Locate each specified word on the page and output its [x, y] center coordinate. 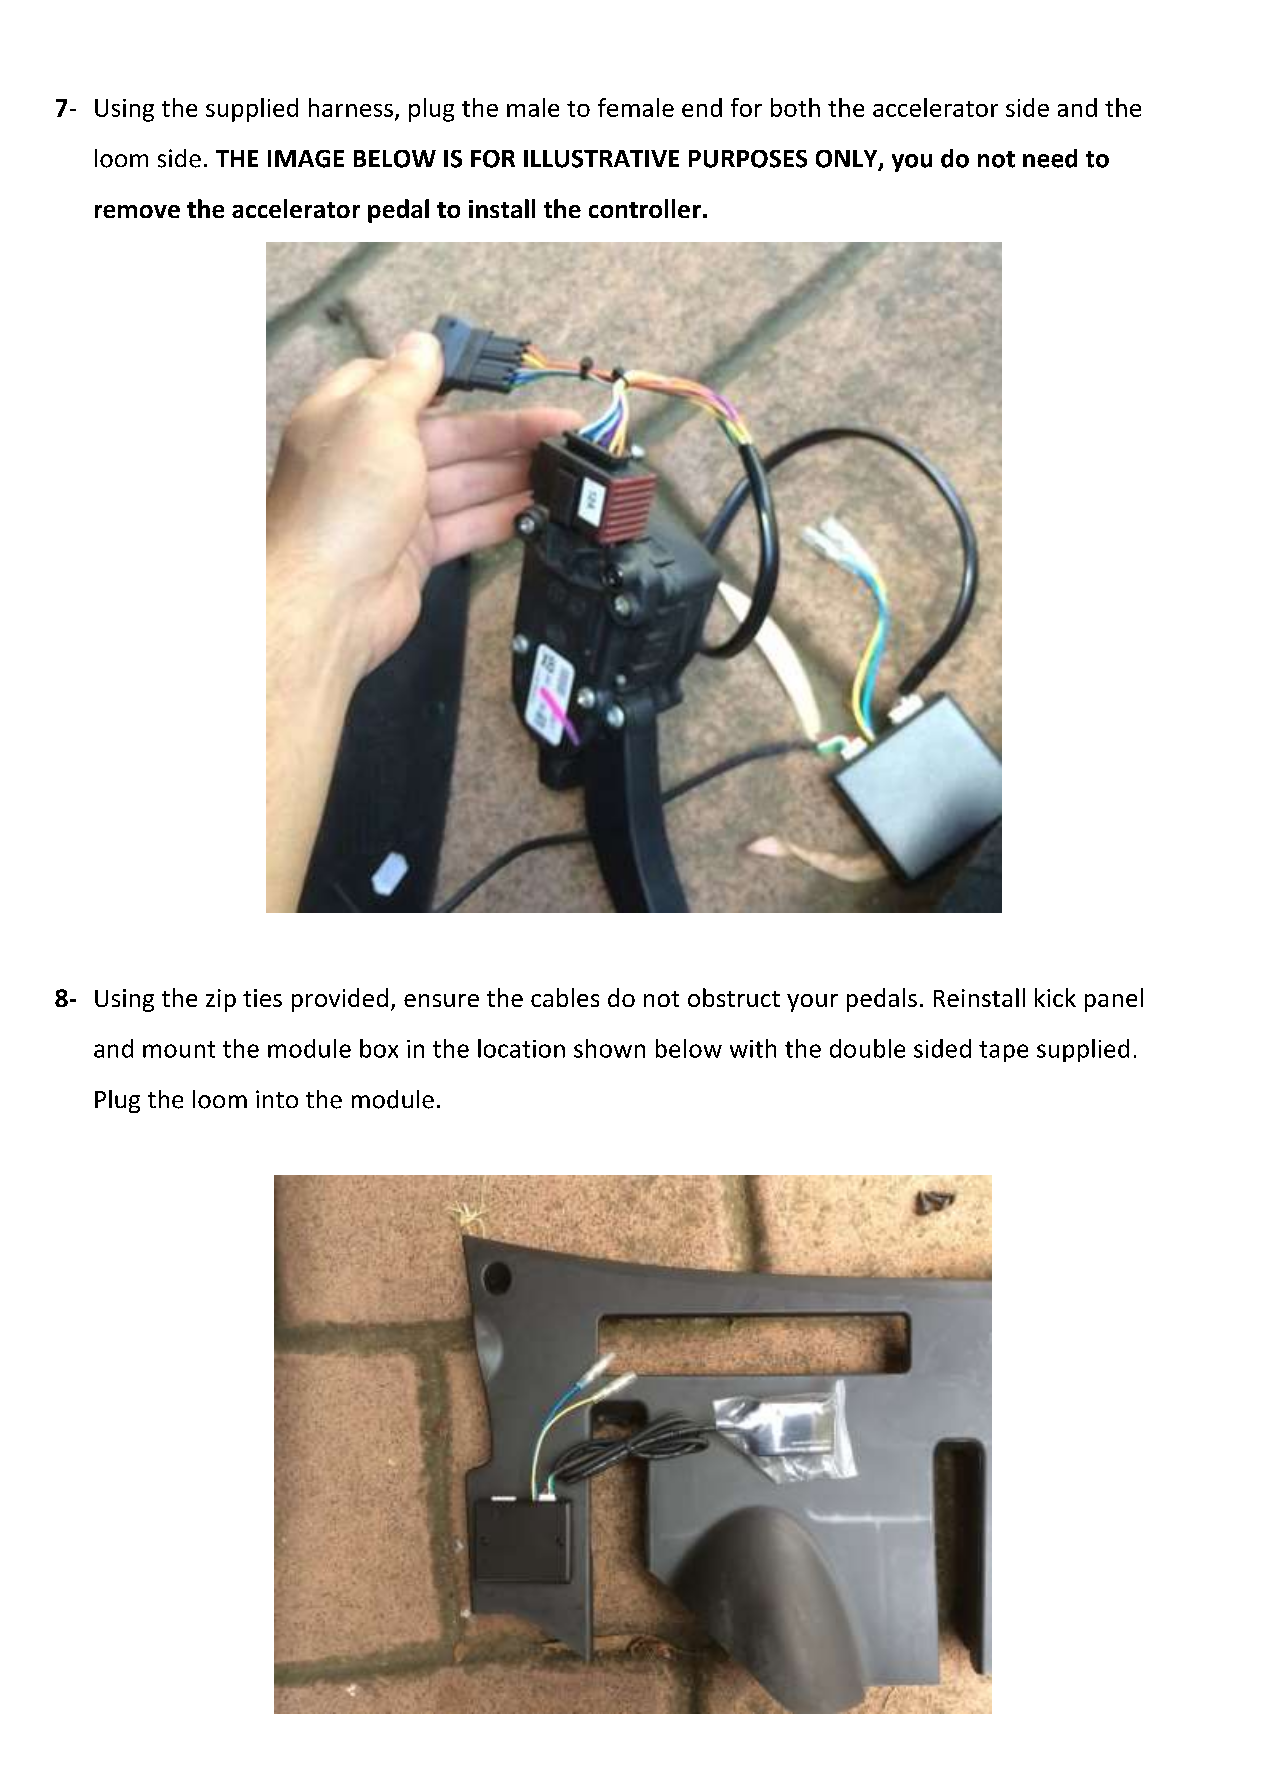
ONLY [848, 160]
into [277, 1099]
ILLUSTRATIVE [601, 159]
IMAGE [306, 159]
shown [609, 1048]
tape [1003, 1051]
